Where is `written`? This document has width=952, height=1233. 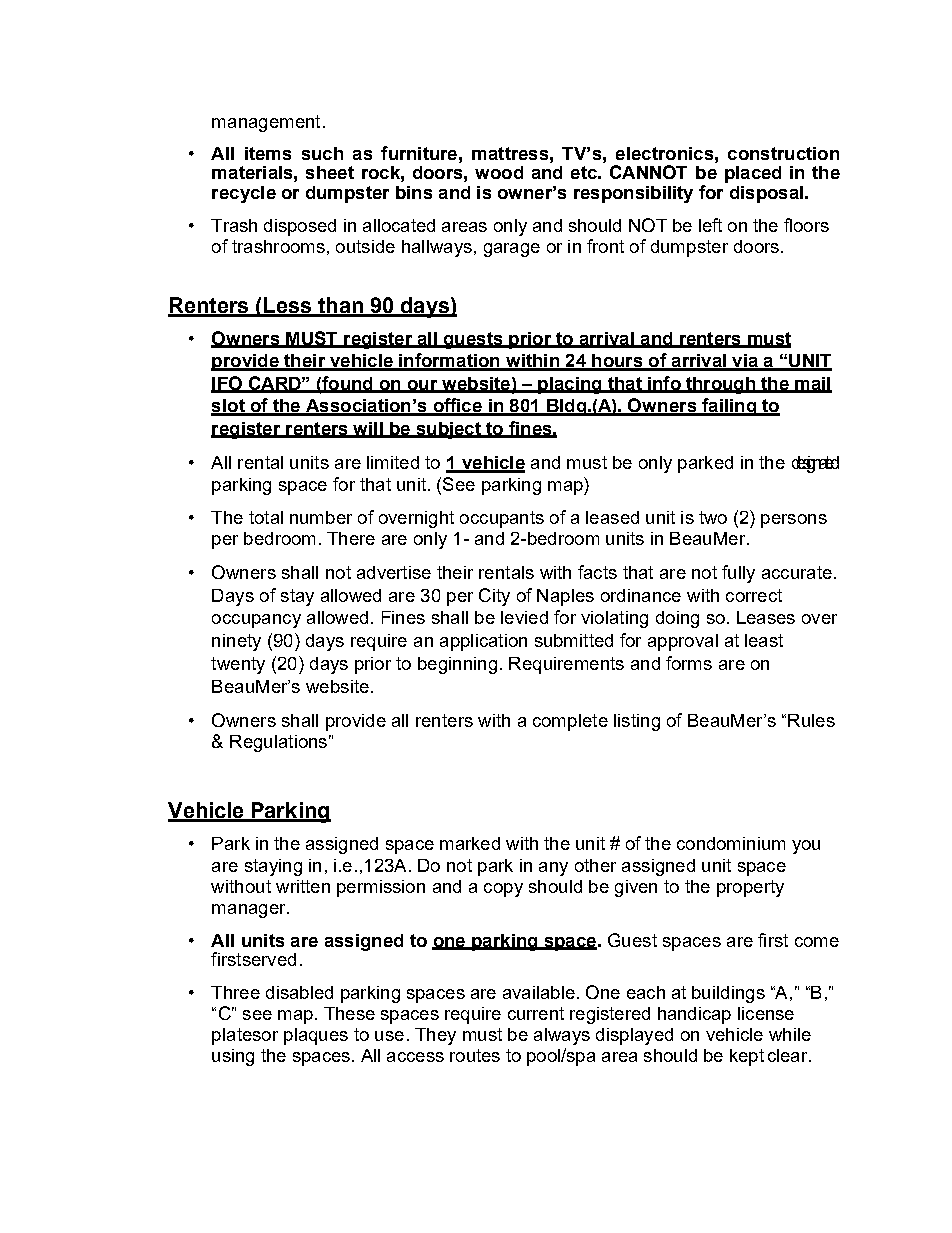 written is located at coordinates (303, 886).
